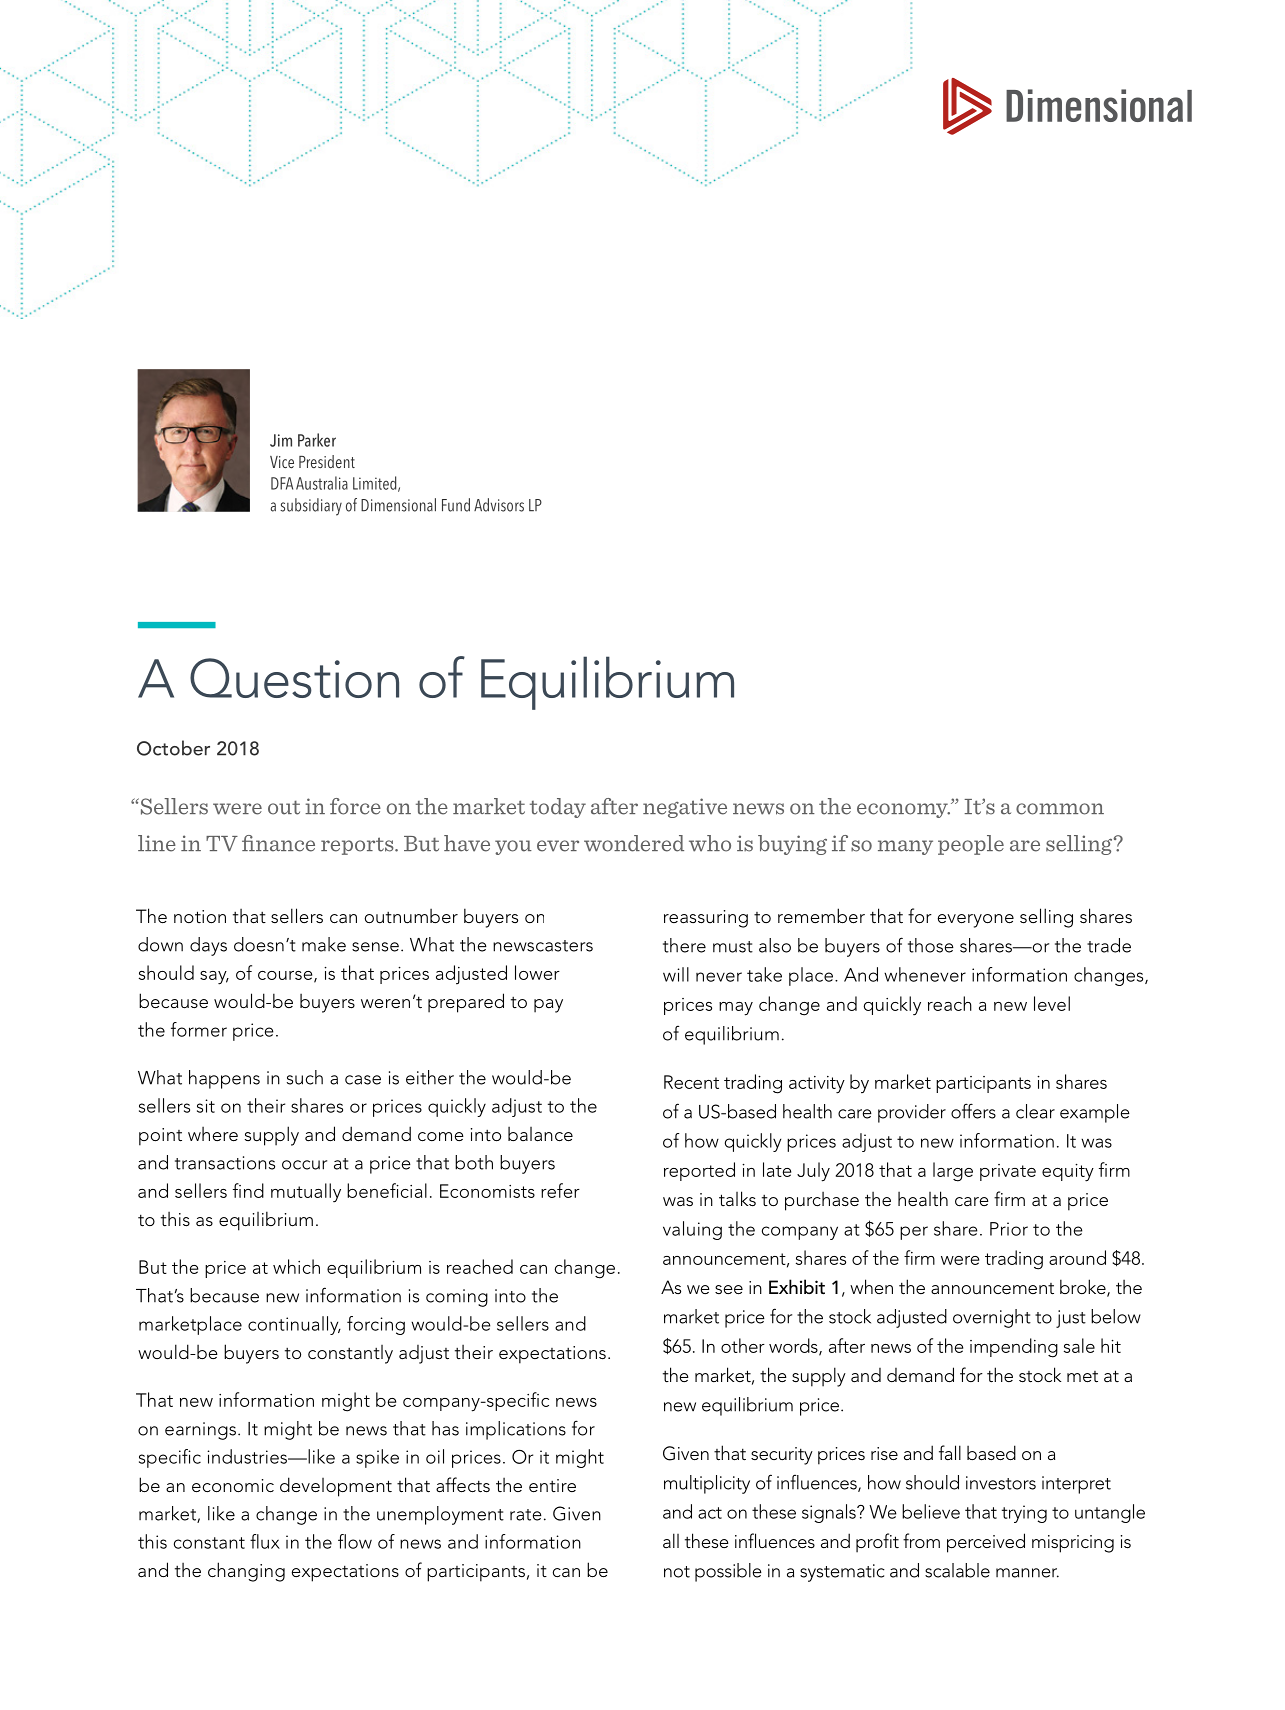 Image resolution: width=1285 pixels, height=1710 pixels. I want to click on Advisors, so click(499, 505).
